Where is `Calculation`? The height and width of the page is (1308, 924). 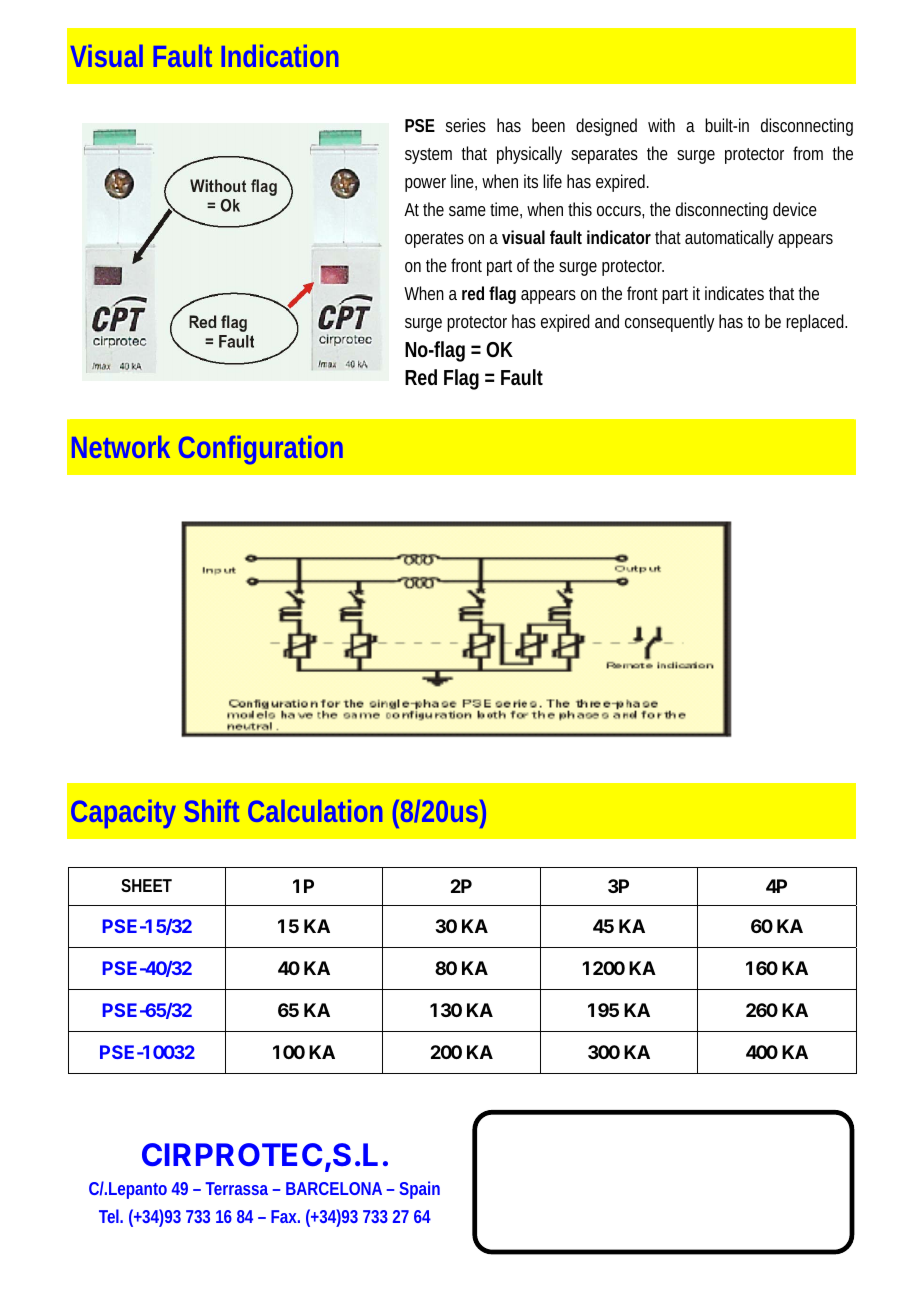 Calculation is located at coordinates (315, 811).
